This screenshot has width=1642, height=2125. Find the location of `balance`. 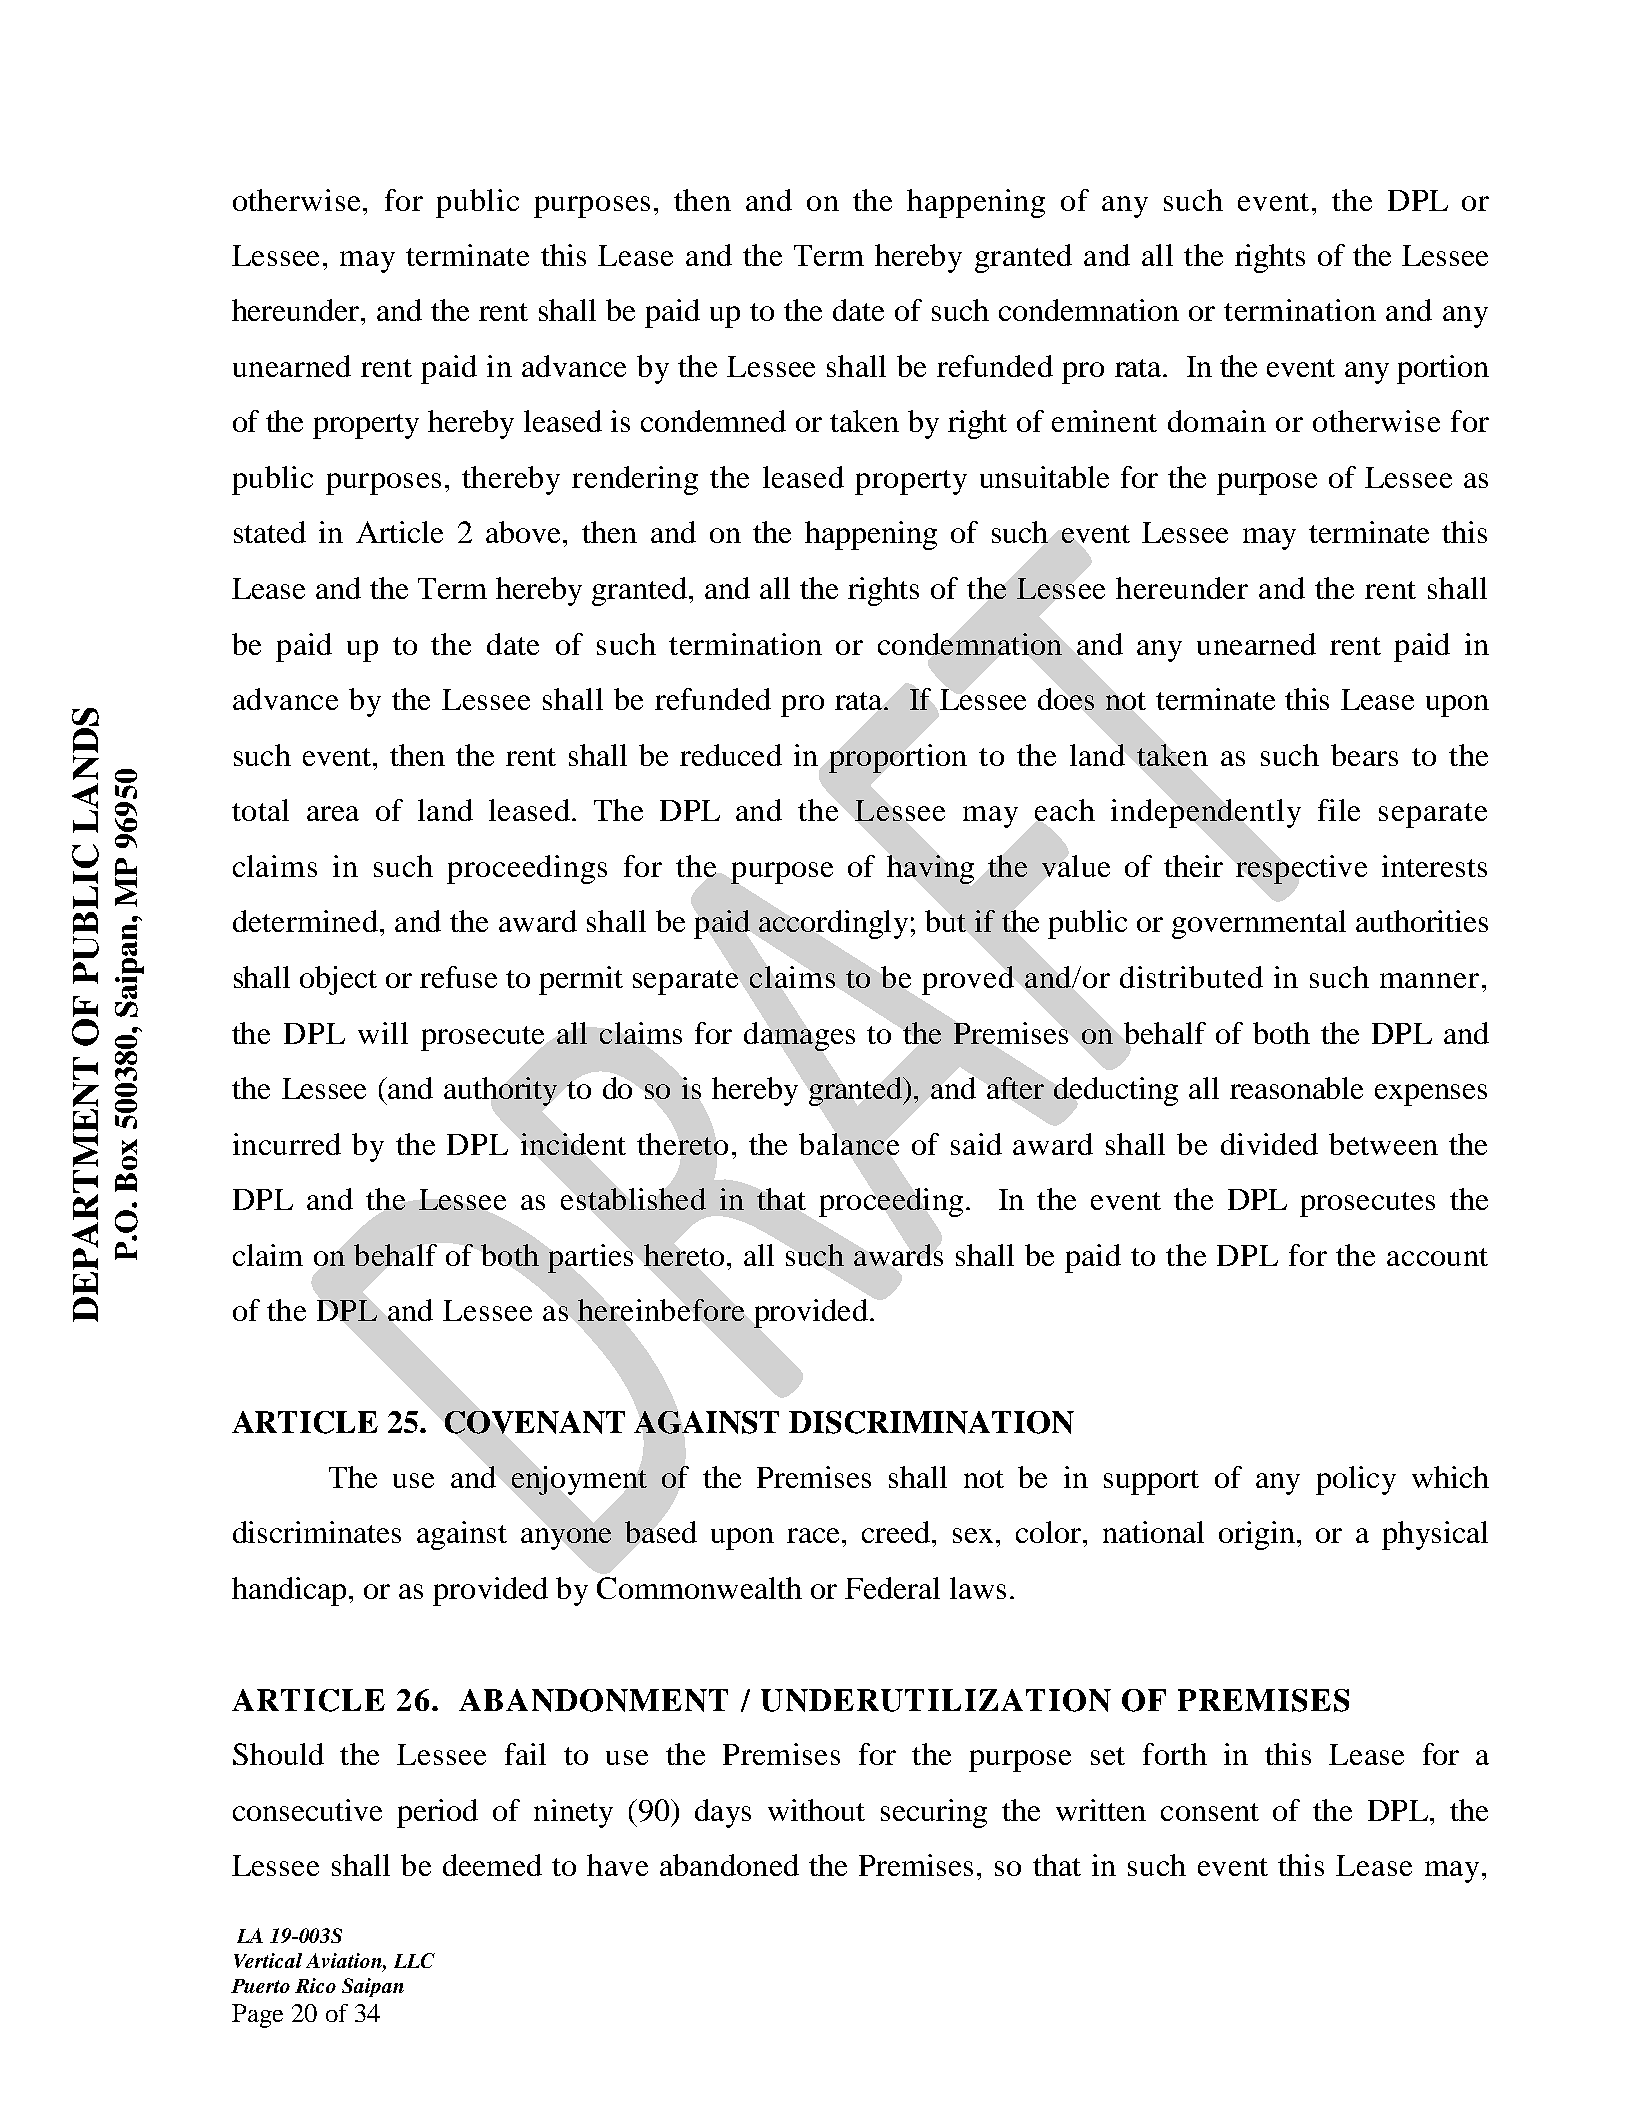

balance is located at coordinates (849, 1144).
